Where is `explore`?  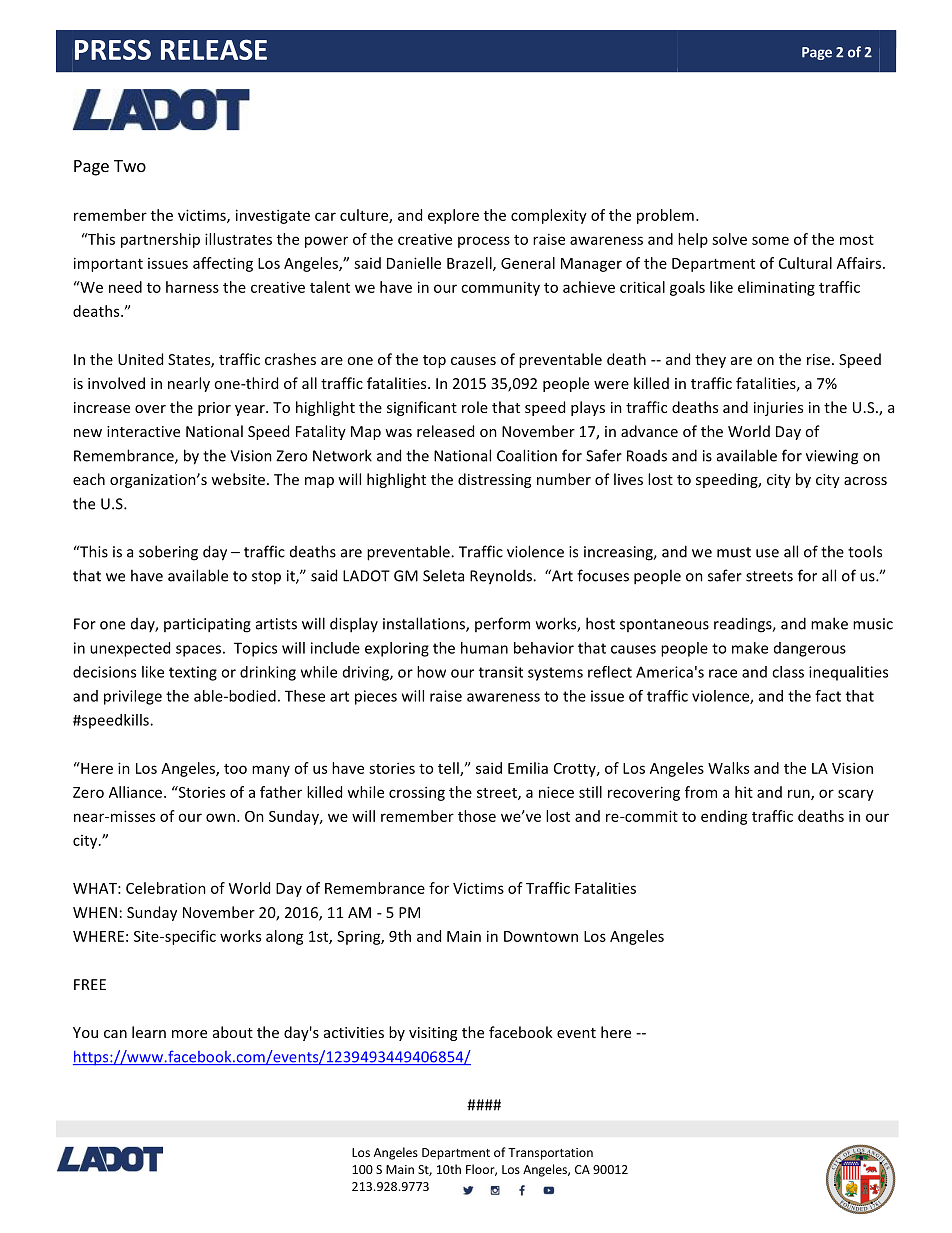
explore is located at coordinates (453, 216).
